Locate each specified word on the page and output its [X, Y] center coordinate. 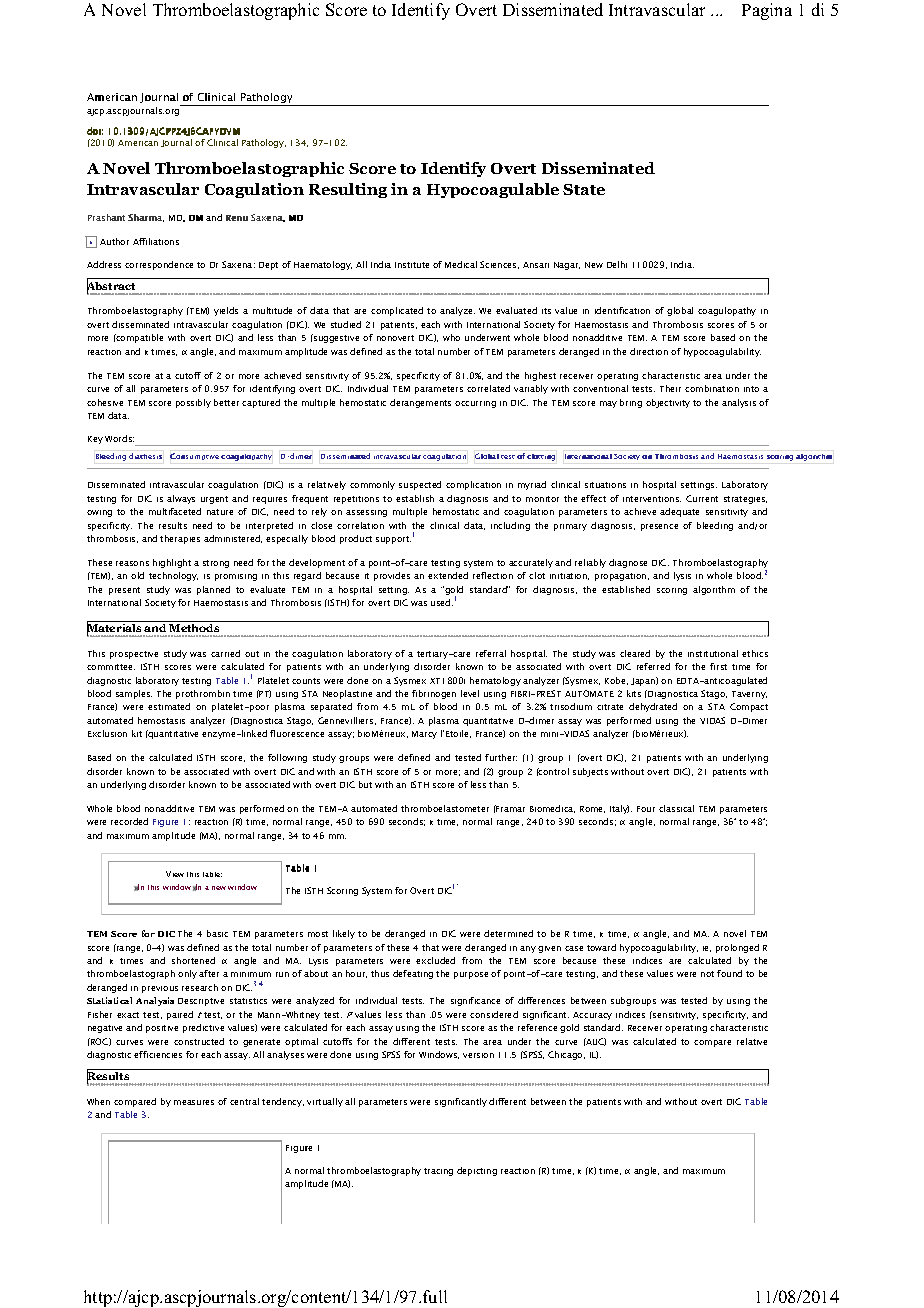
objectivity [668, 403]
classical [676, 808]
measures [194, 1102]
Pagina [767, 11]
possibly [193, 403]
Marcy [424, 735]
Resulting [348, 190]
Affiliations [156, 241]
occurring [475, 404]
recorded [129, 821]
